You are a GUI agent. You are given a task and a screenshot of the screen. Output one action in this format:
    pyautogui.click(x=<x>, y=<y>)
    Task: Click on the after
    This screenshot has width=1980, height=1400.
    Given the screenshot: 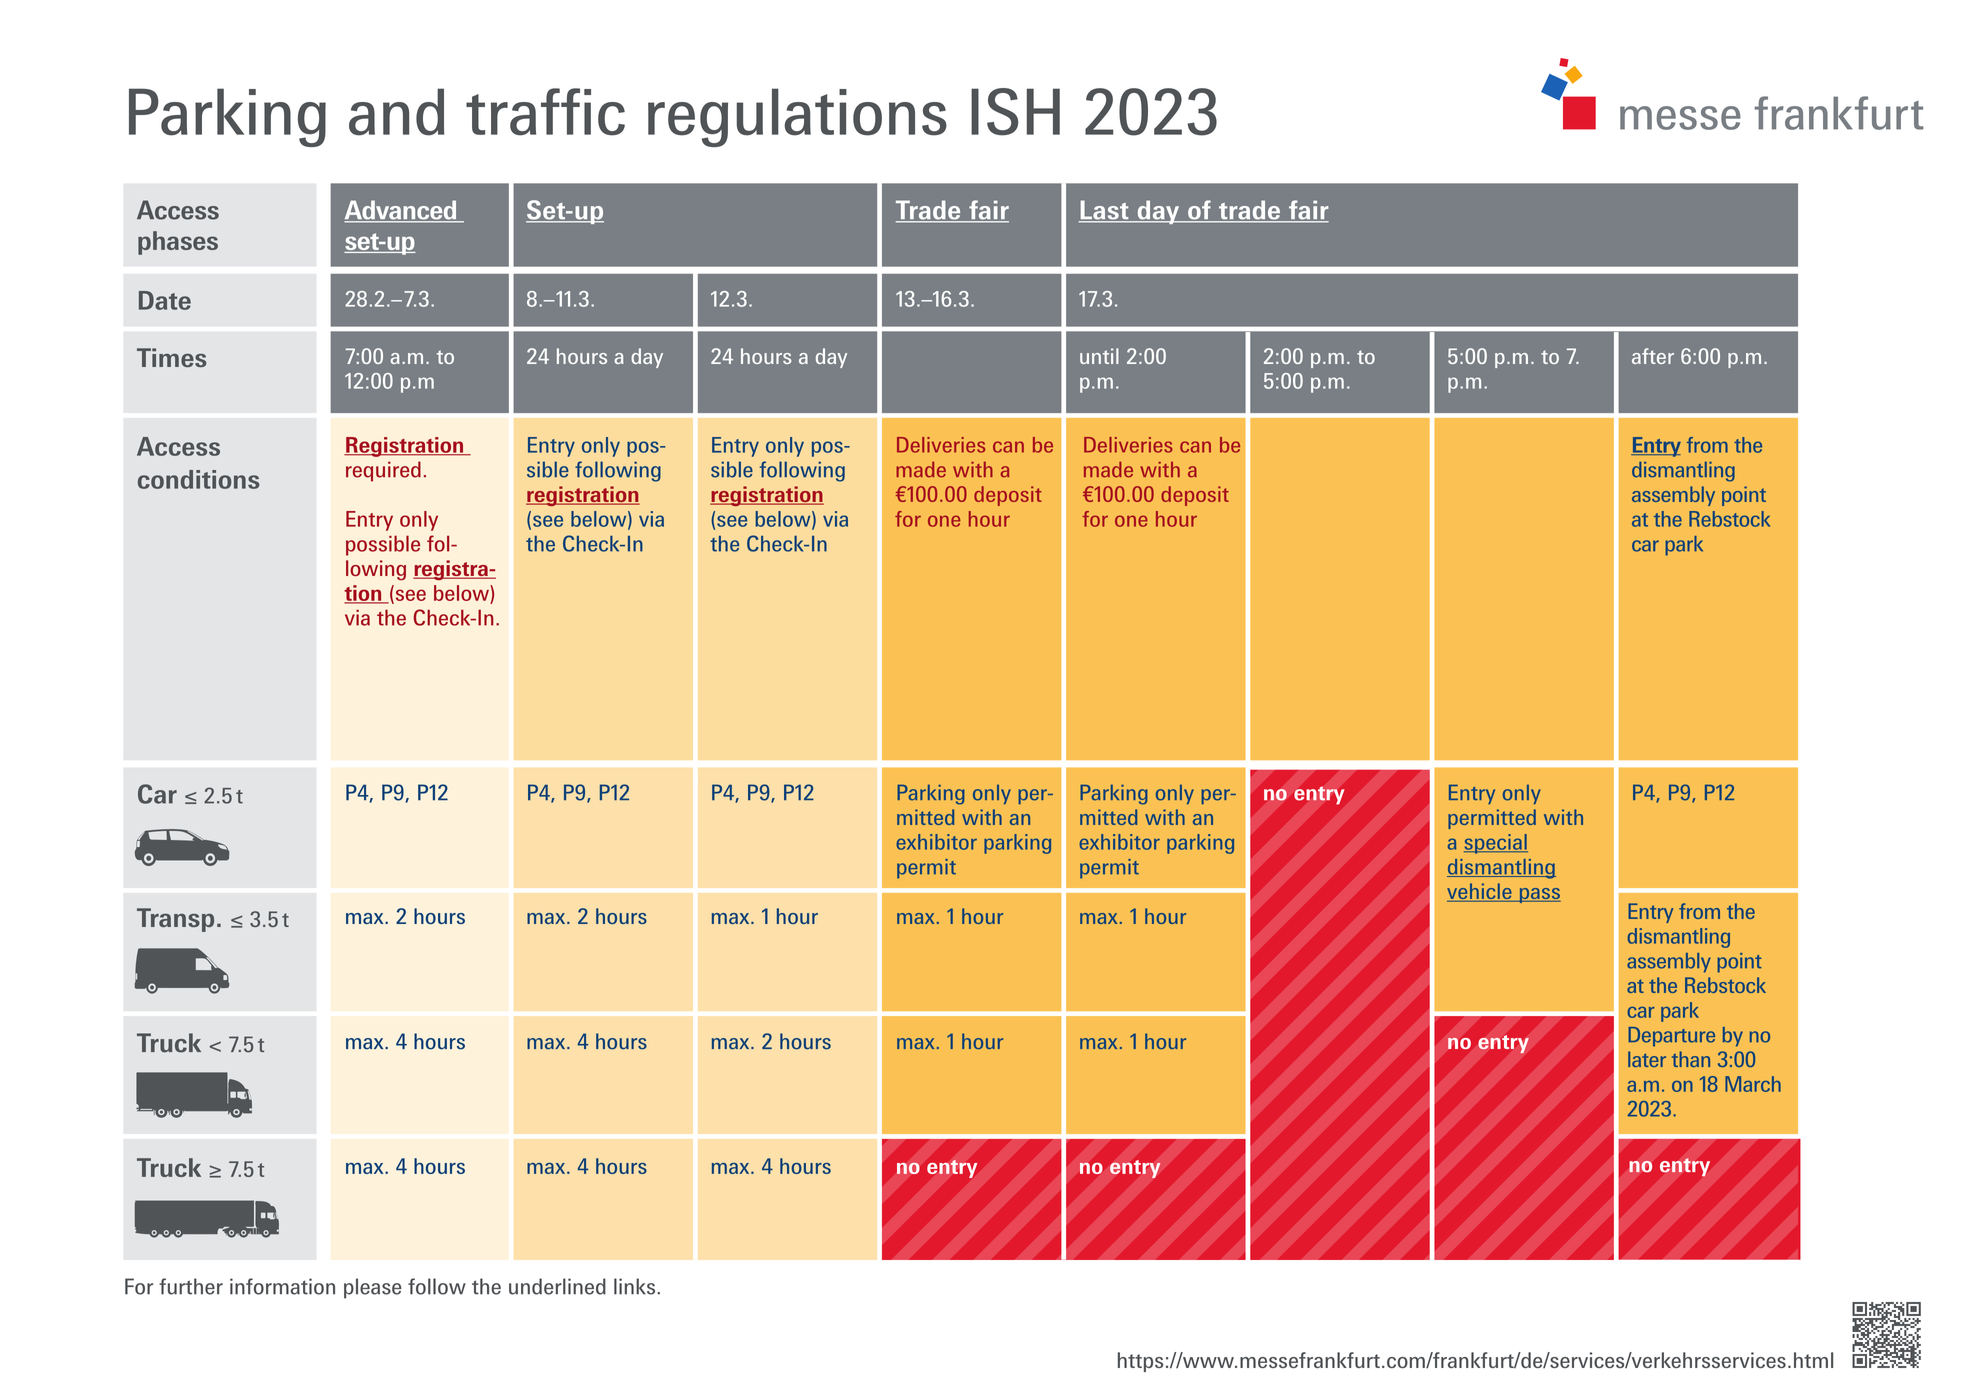 What is the action you would take?
    pyautogui.click(x=1653, y=356)
